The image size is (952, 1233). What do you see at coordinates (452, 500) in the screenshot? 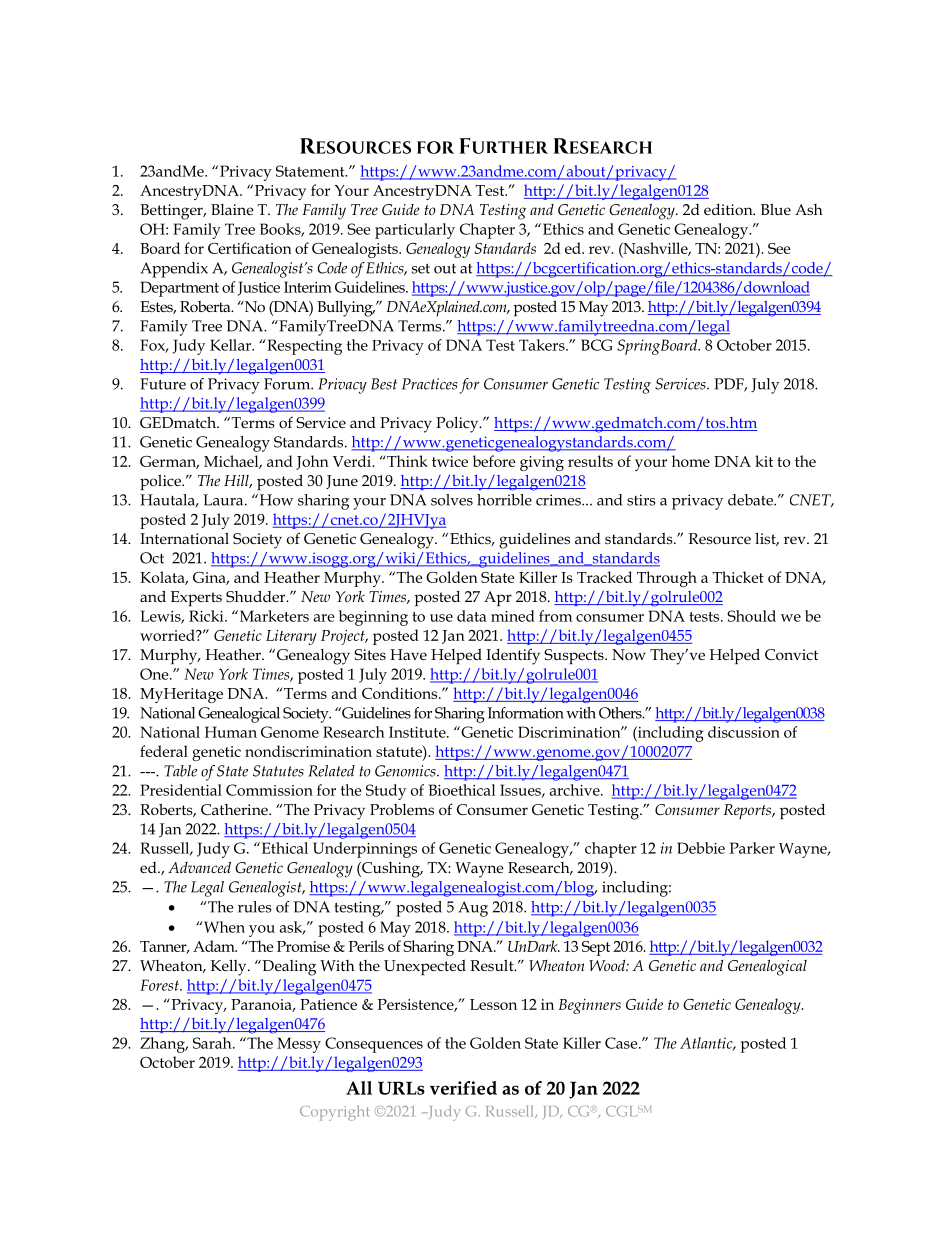
I see `solves` at bounding box center [452, 500].
